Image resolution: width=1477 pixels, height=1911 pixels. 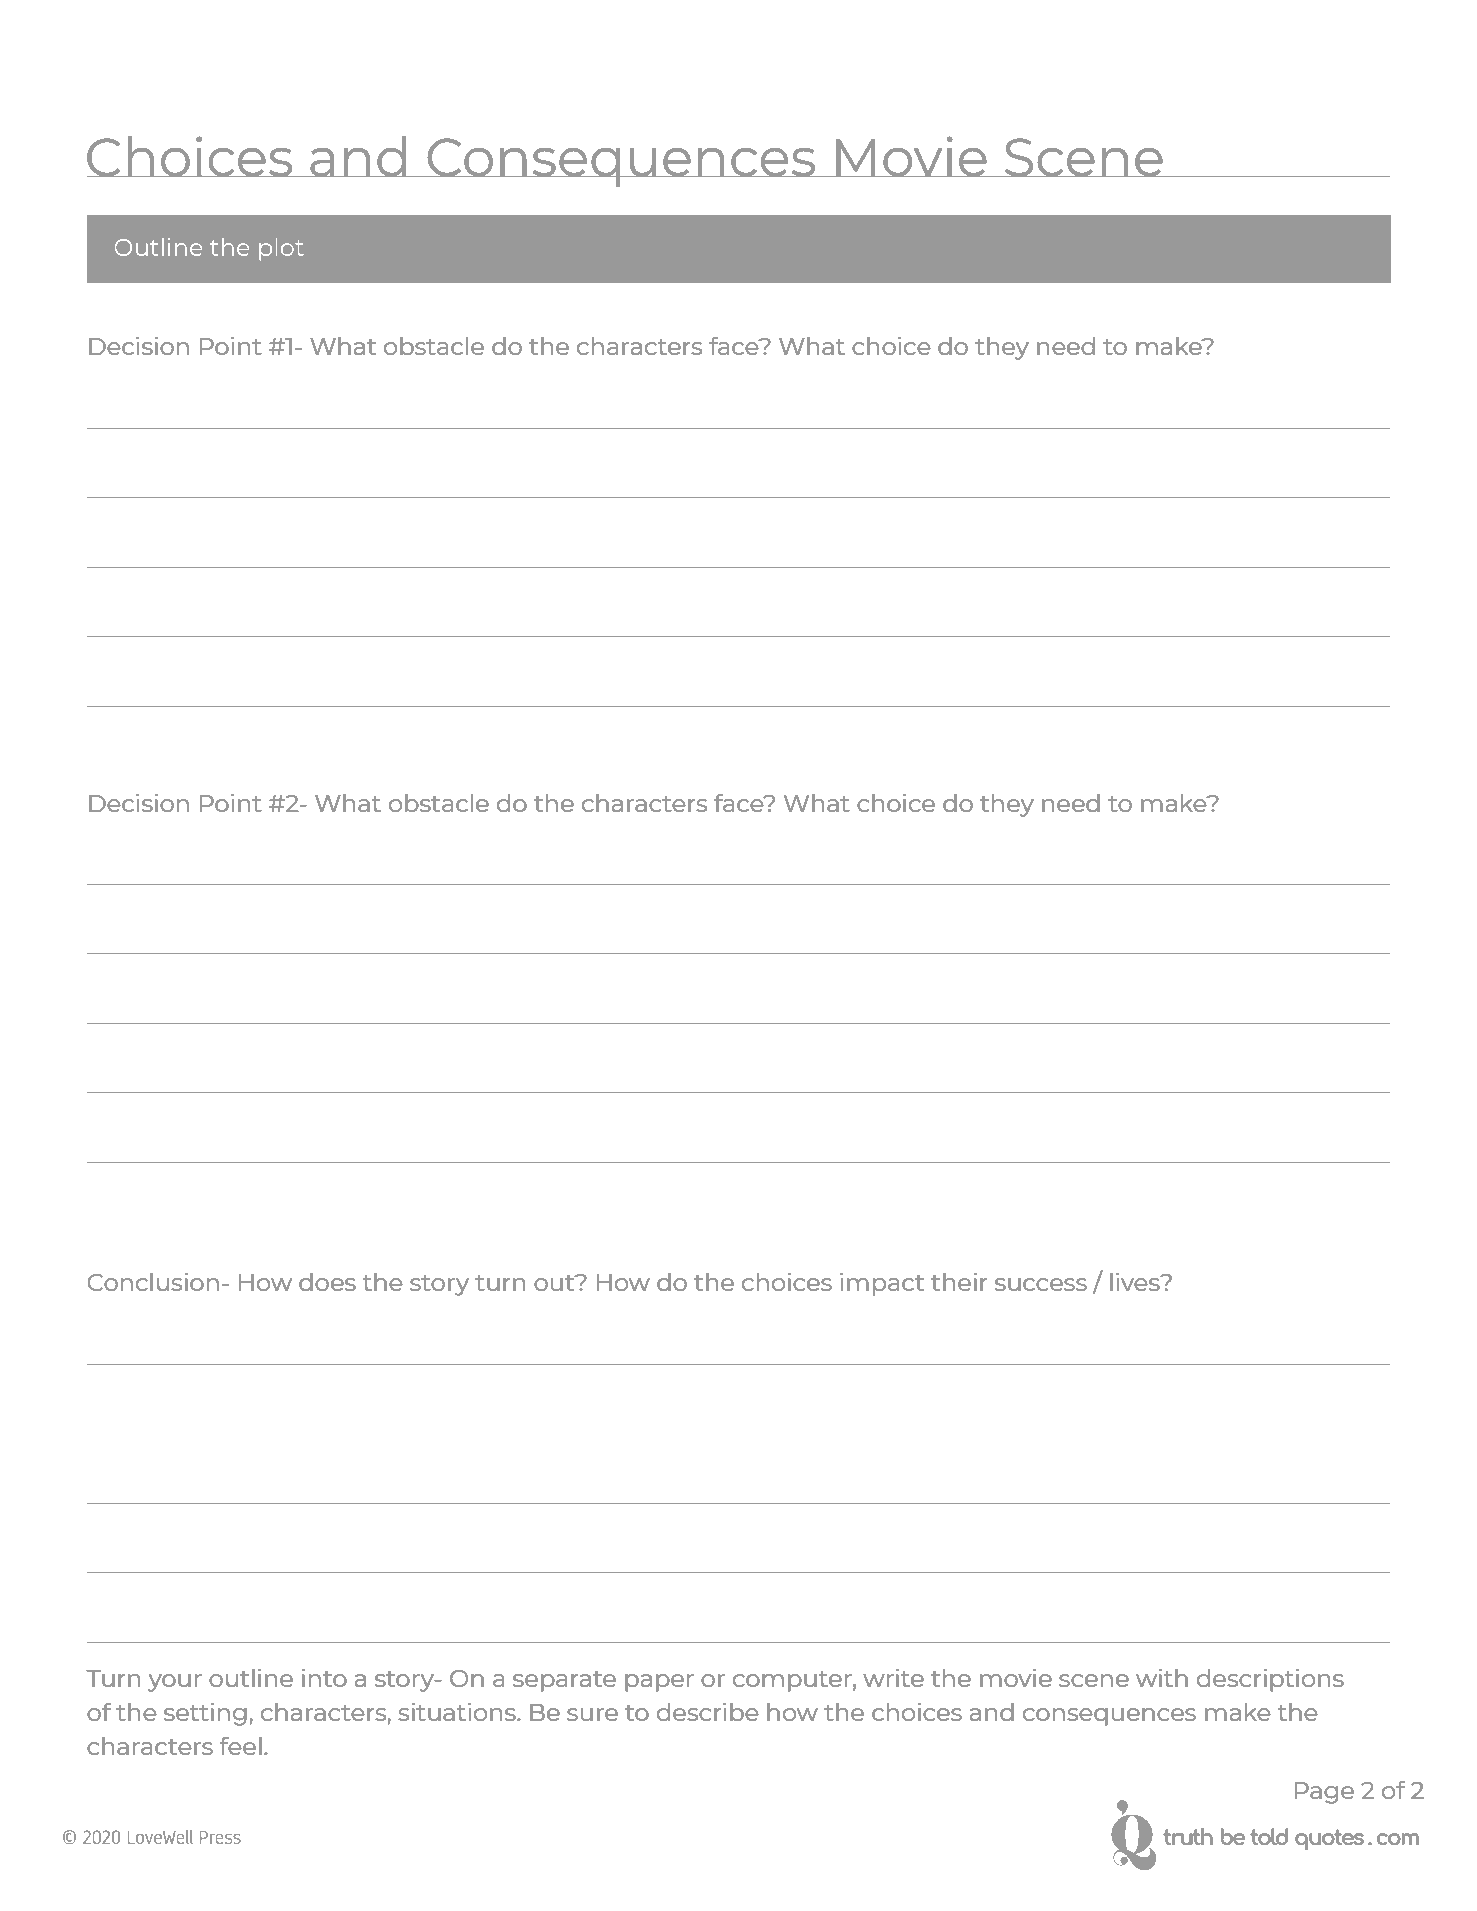 I want to click on descriptions, so click(x=1270, y=1680).
